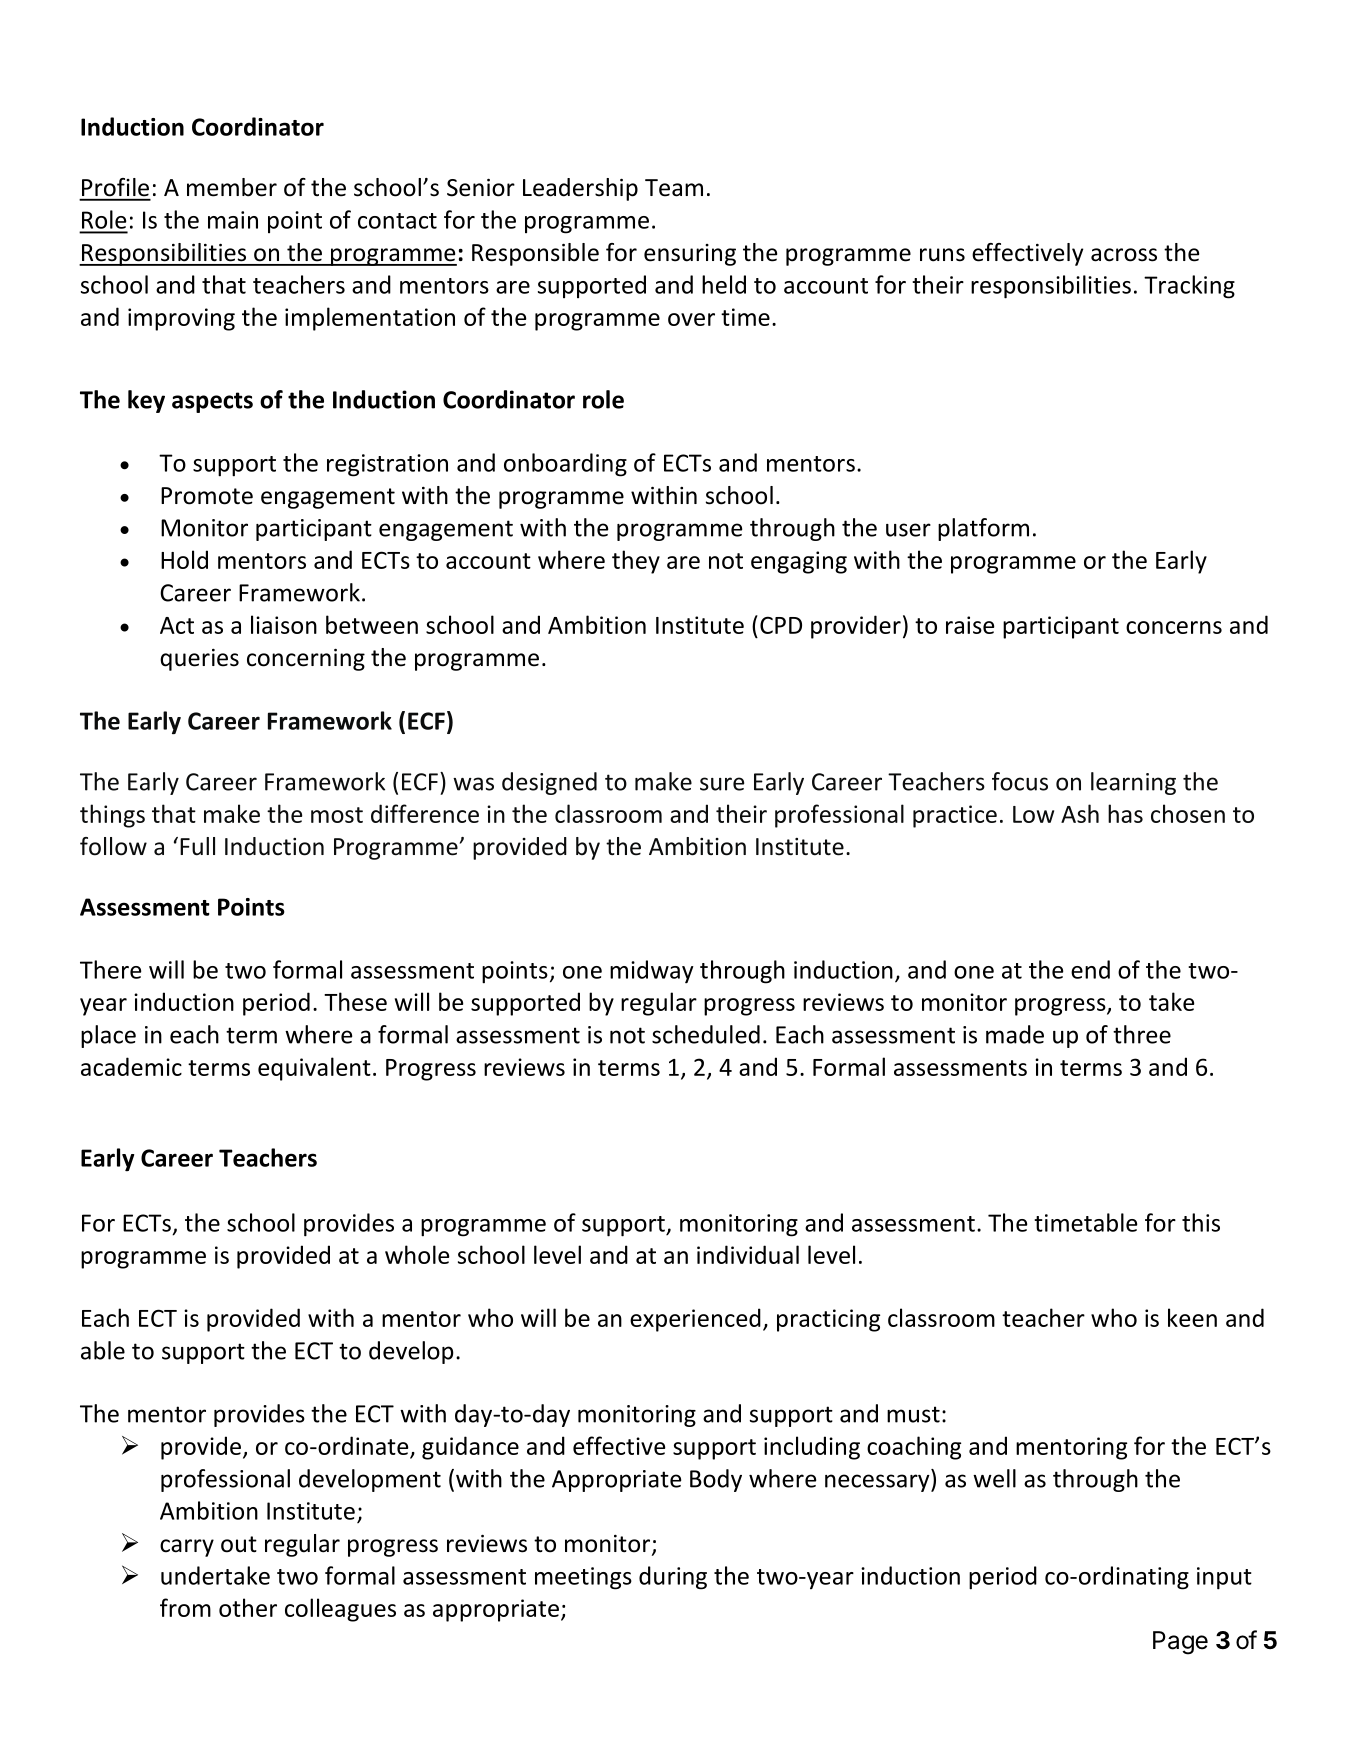 This image has width=1355, height=1754. What do you see at coordinates (417, 1254) in the image?
I see `whole` at bounding box center [417, 1254].
